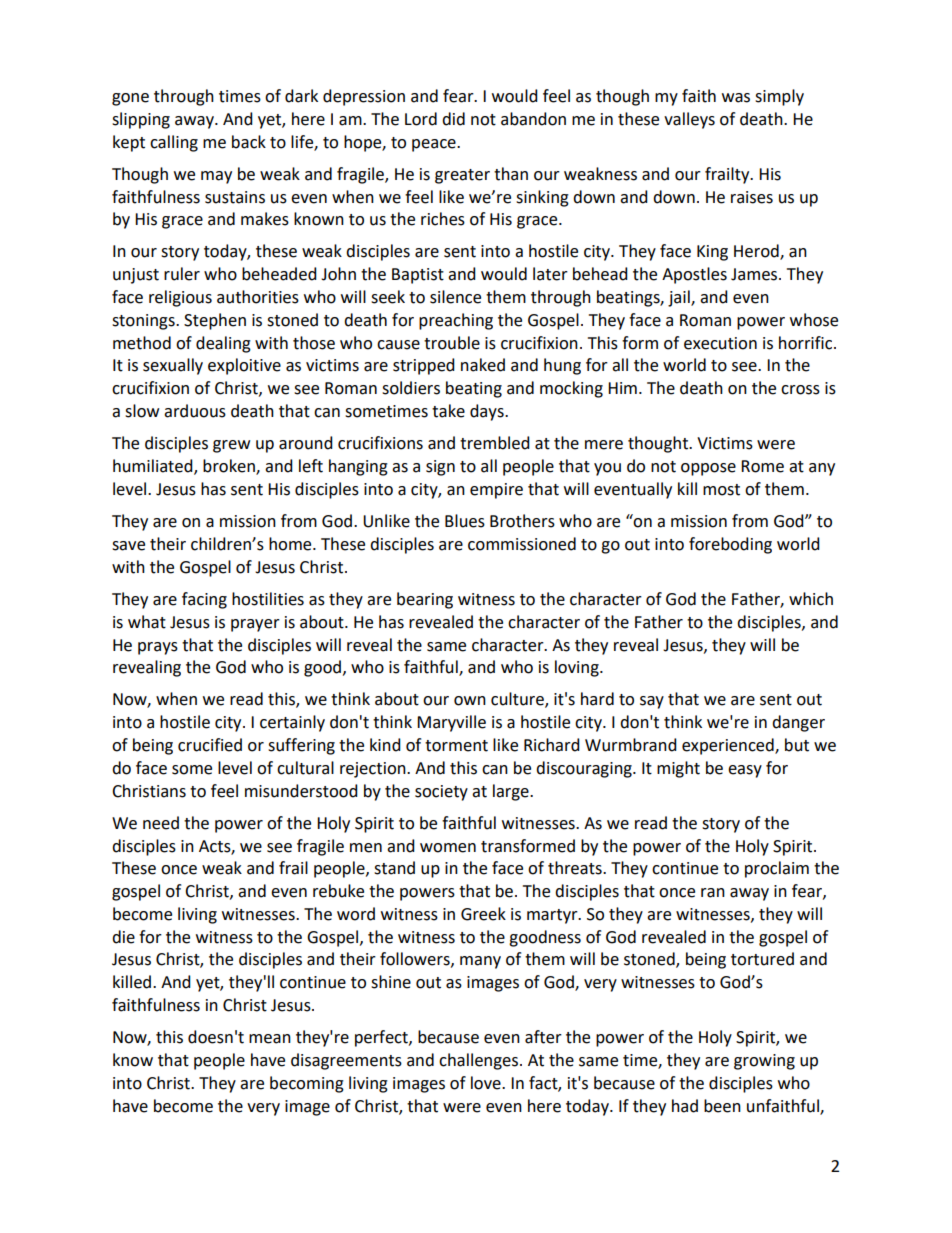 The image size is (952, 1233). Describe the element at coordinates (270, 1039) in the screenshot. I see `mean` at that location.
